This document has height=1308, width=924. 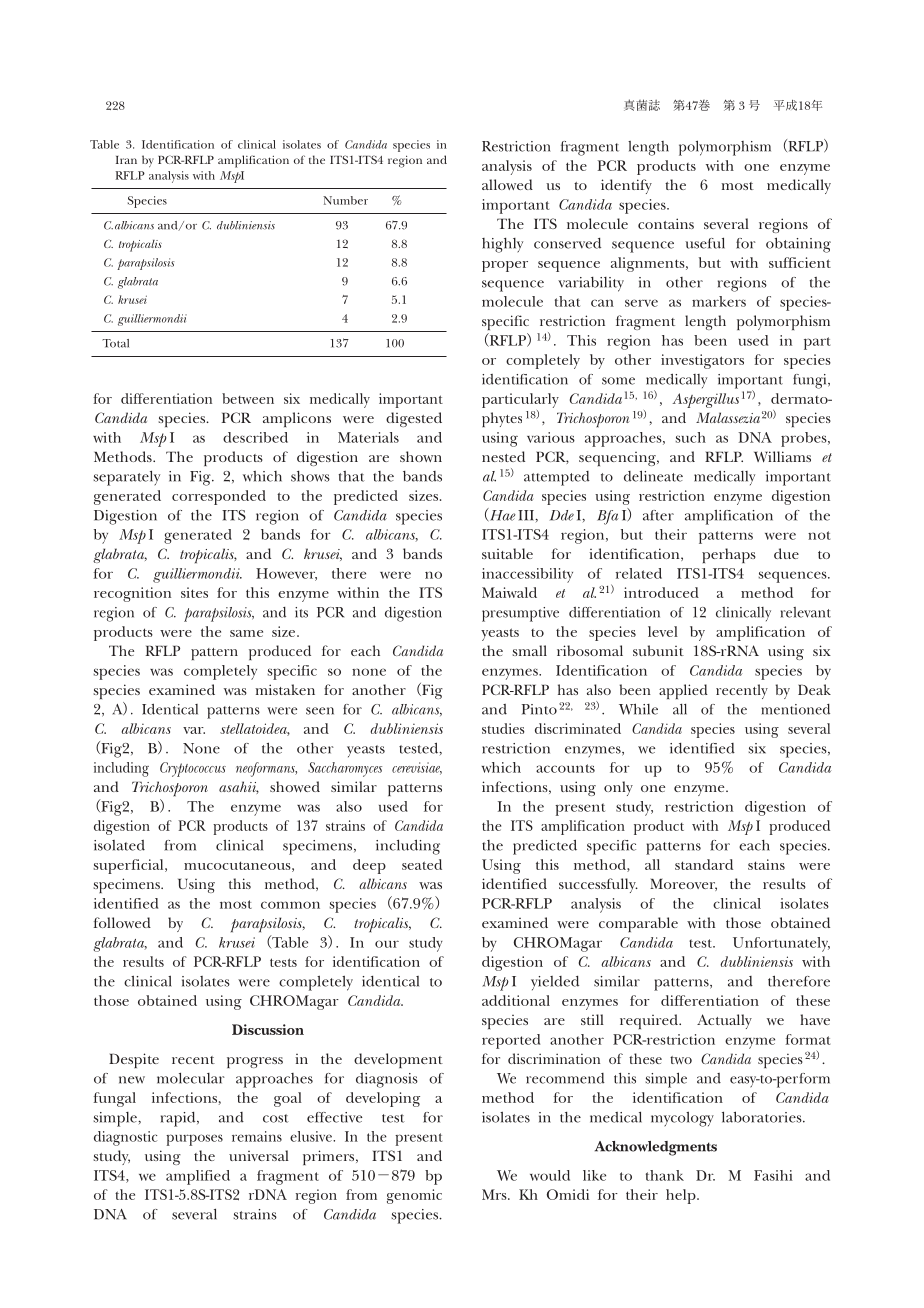 What do you see at coordinates (705, 400) in the document?
I see `Aspergillus` at bounding box center [705, 400].
